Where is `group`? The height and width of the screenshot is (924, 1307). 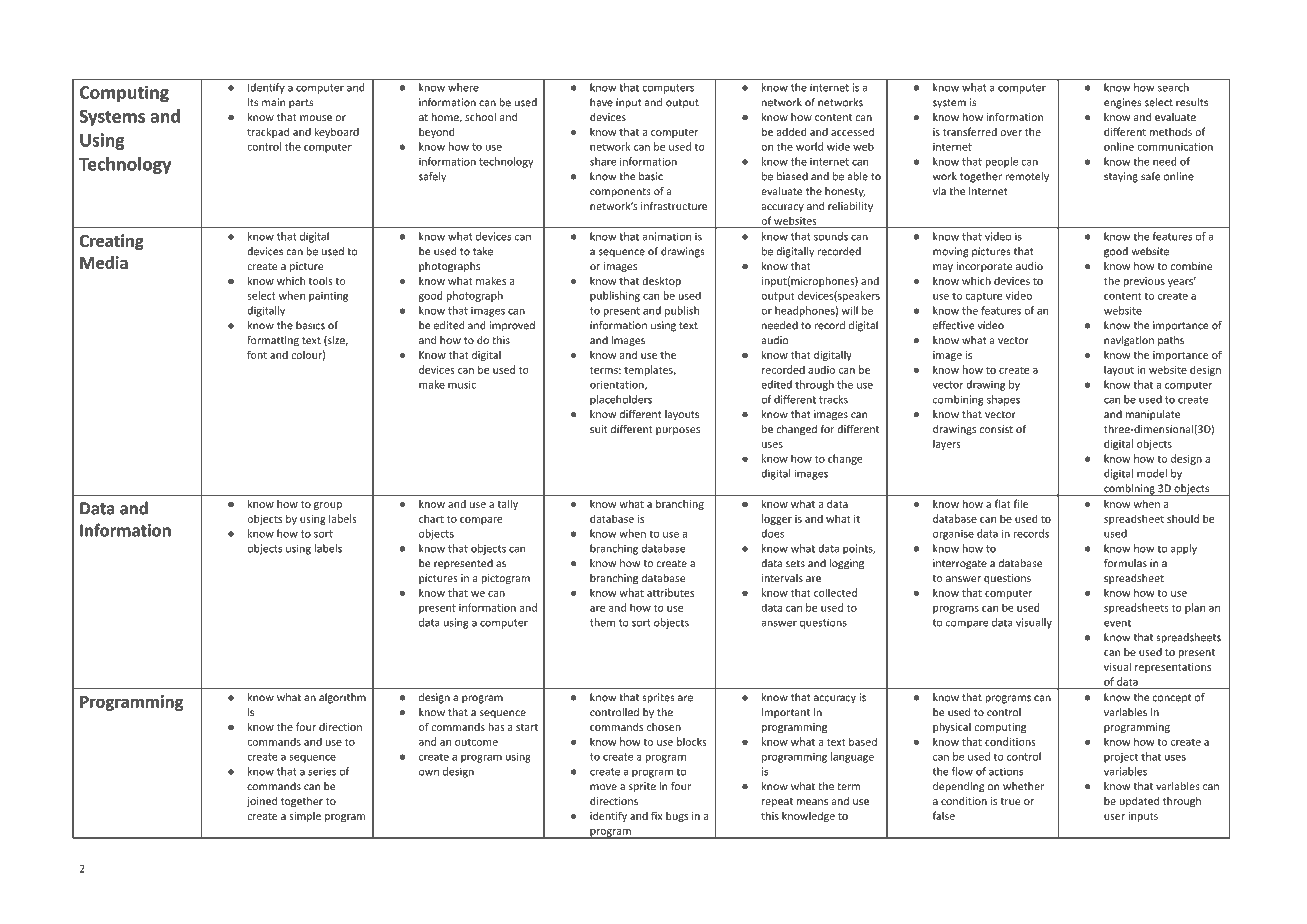 group is located at coordinates (328, 506).
